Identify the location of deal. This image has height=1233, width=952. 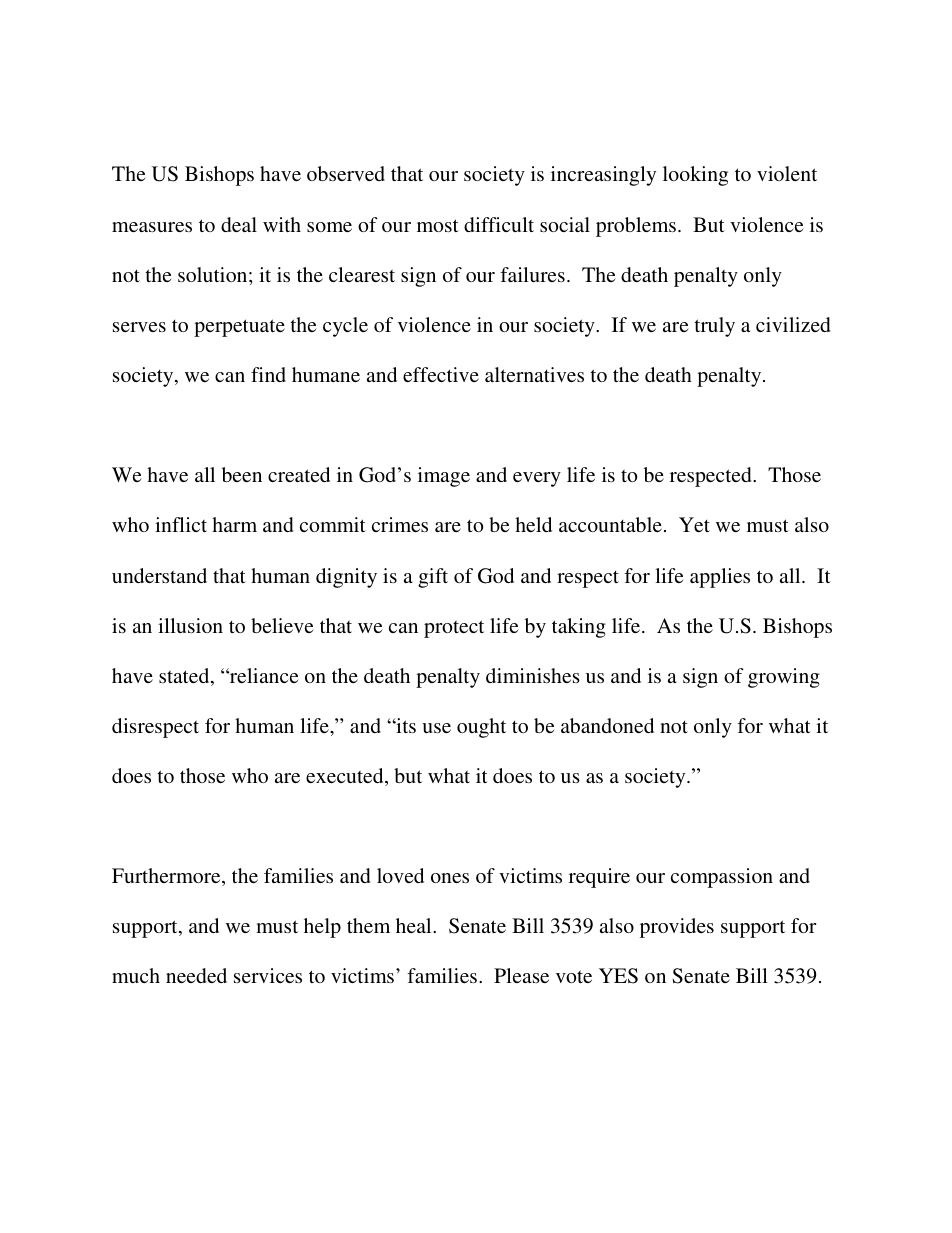
(239, 224).
